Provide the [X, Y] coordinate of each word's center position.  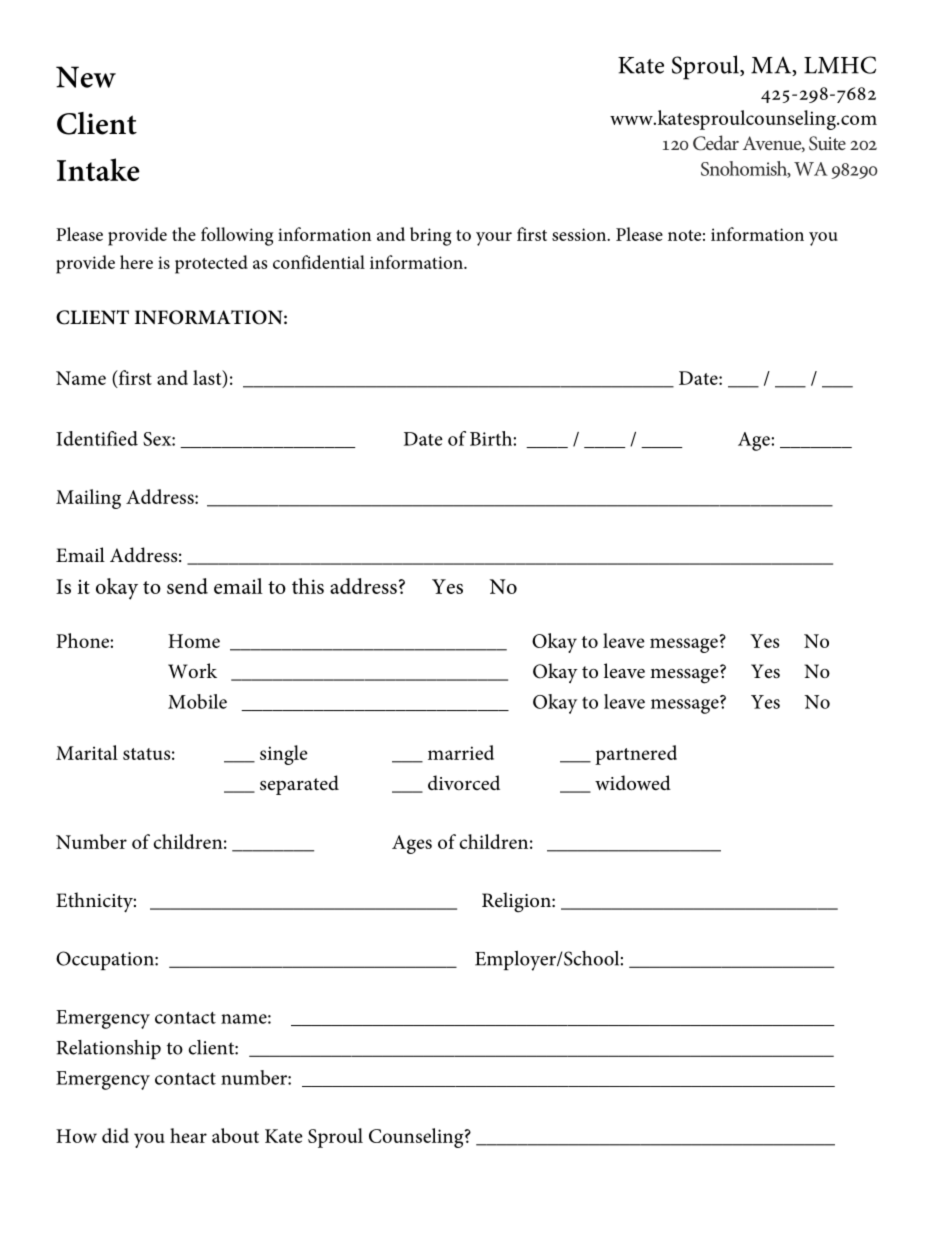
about [235, 1135]
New [86, 77]
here [136, 262]
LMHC [840, 65]
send [187, 586]
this [308, 586]
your [494, 239]
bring [431, 236]
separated [299, 785]
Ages [412, 844]
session [580, 234]
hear [188, 1135]
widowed [633, 782]
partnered [636, 755]
